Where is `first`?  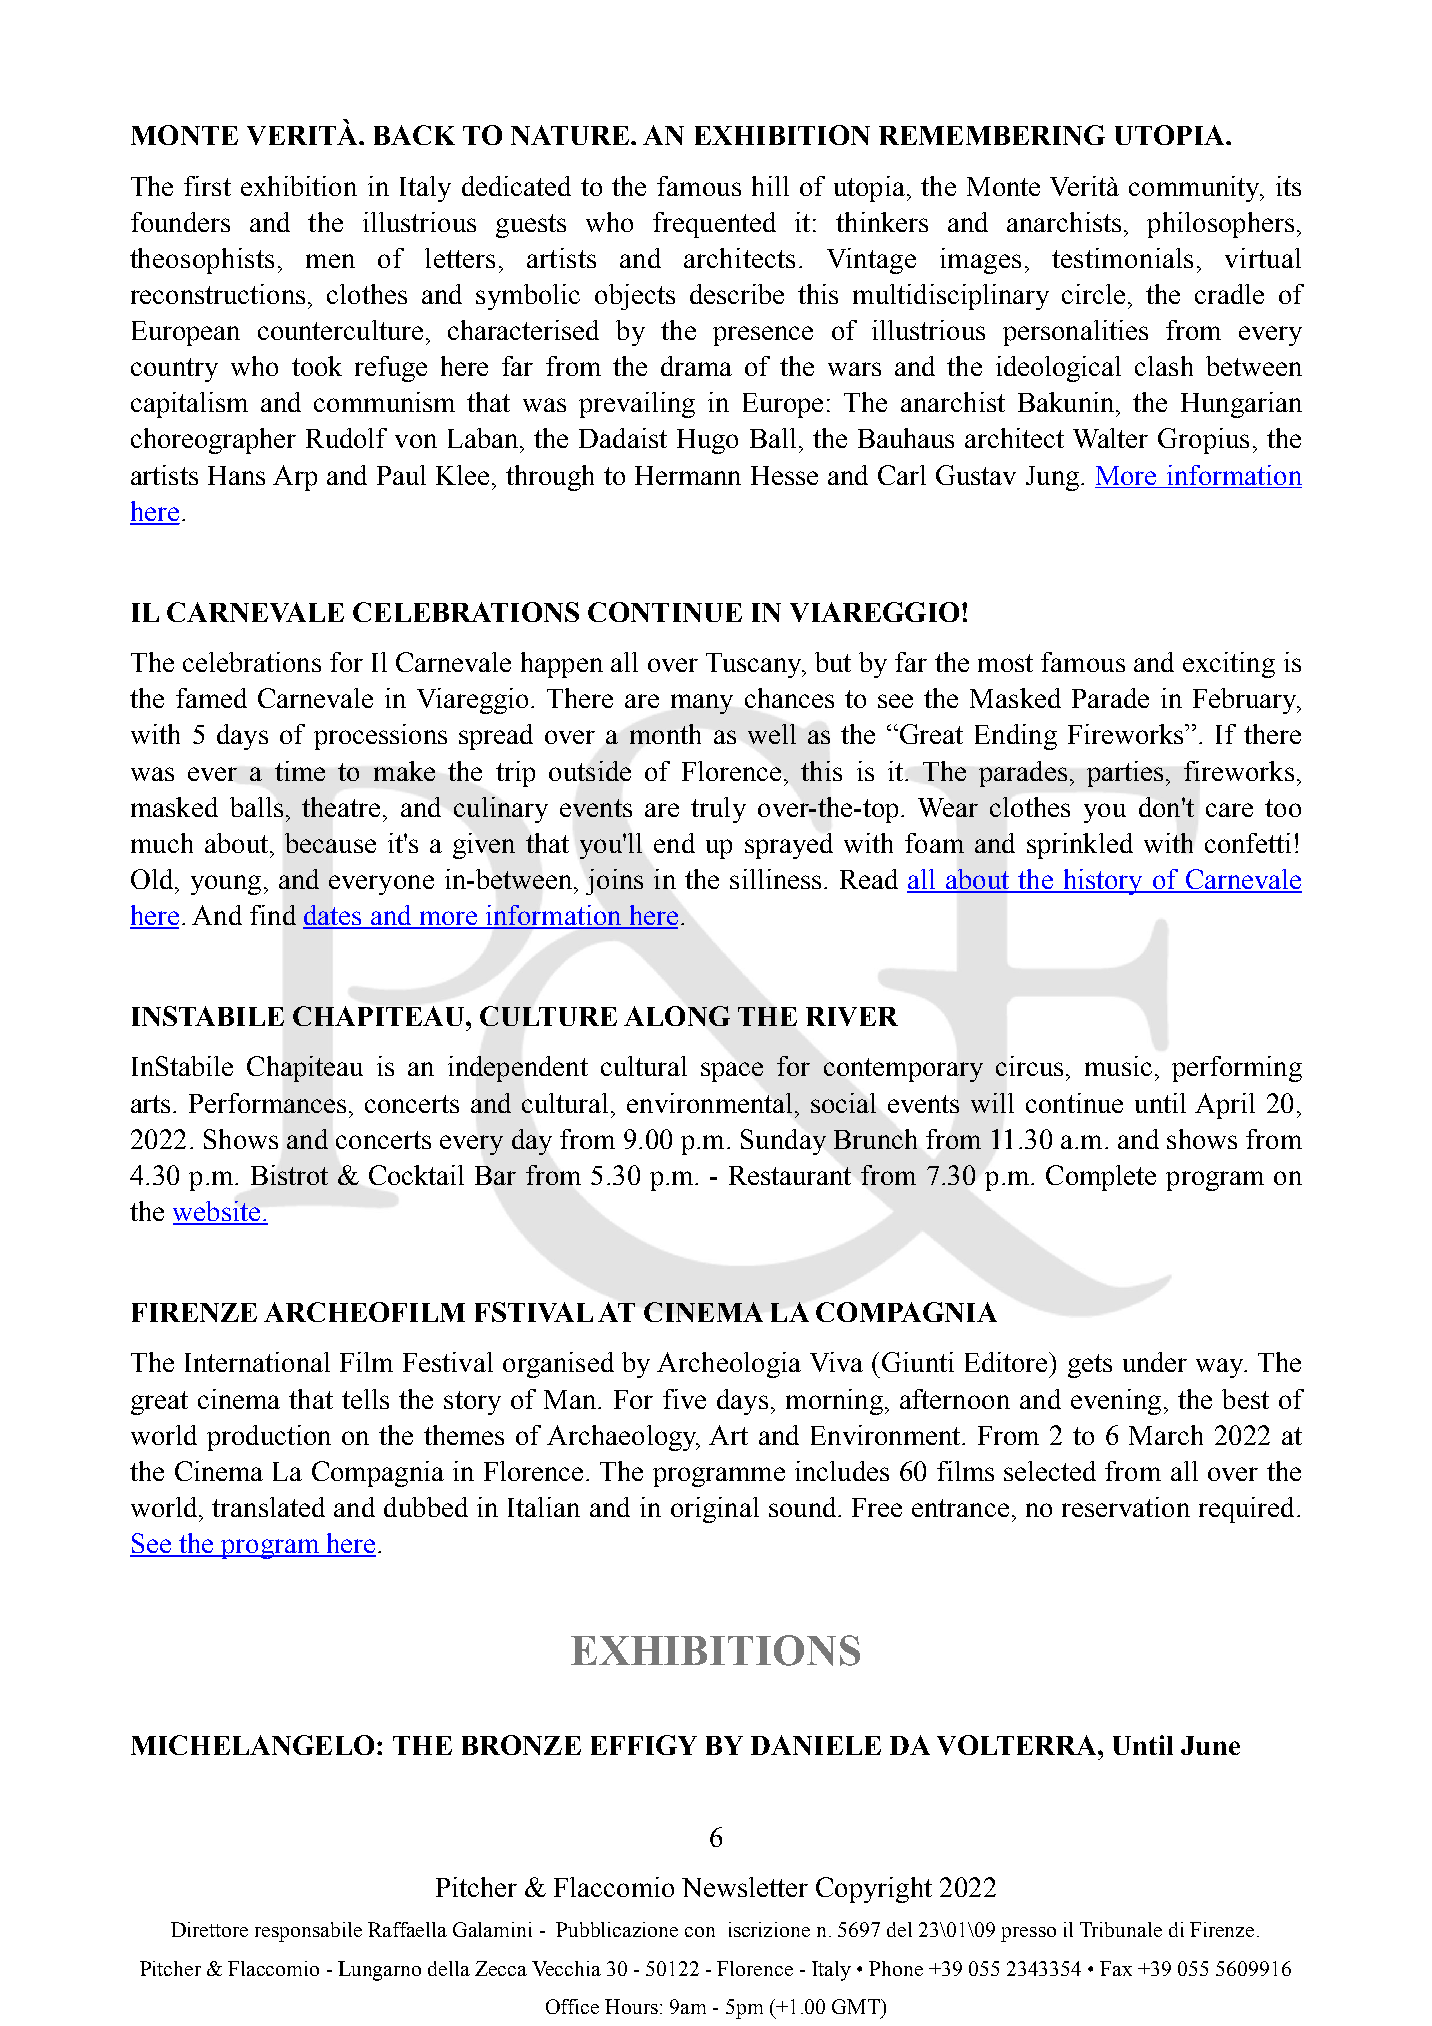
first is located at coordinates (207, 186).
